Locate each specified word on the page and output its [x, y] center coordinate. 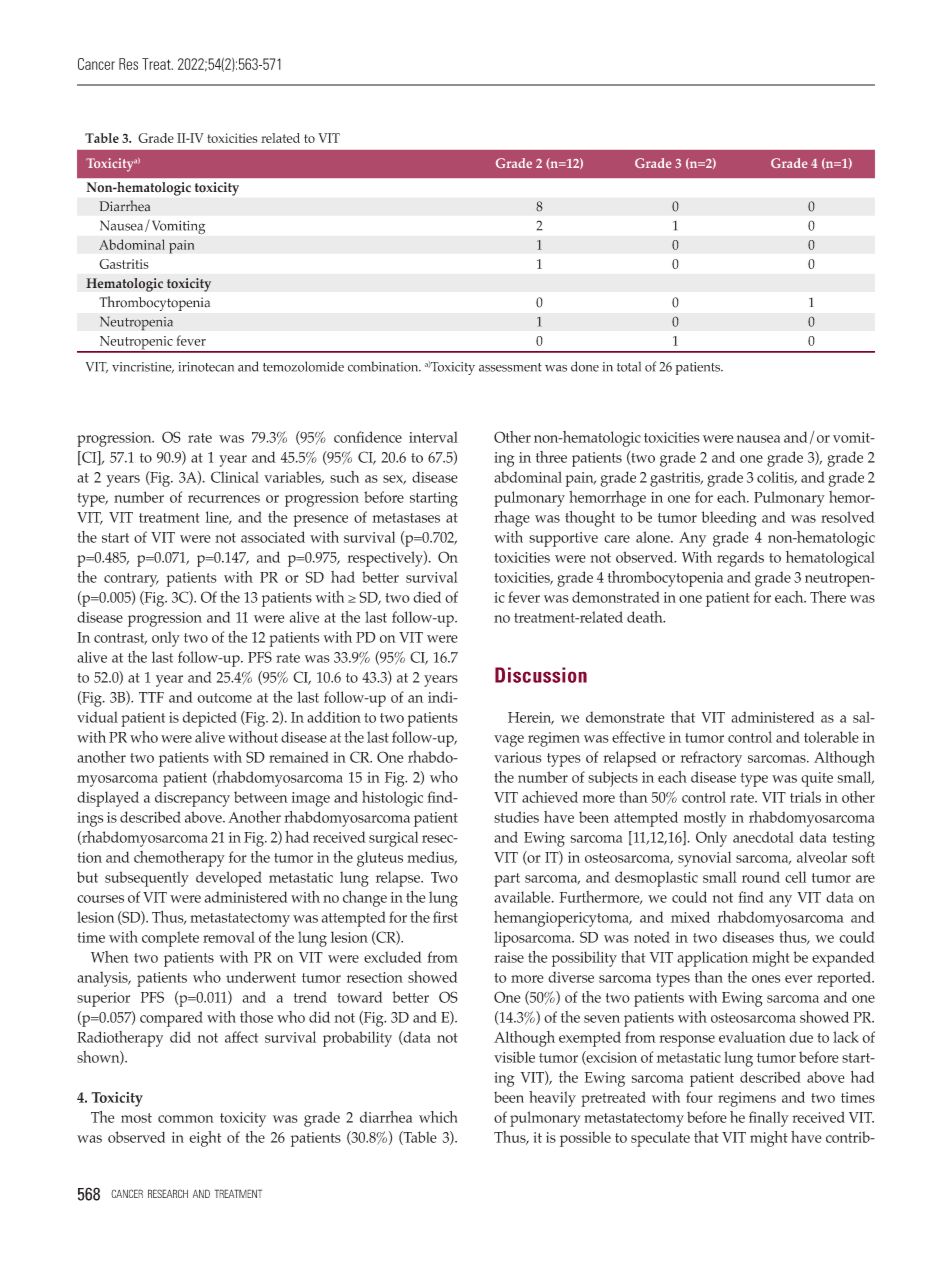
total [629, 366]
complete [170, 939]
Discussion [541, 675]
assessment [510, 367]
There [828, 597]
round [761, 877]
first [445, 917]
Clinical [235, 477]
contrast [120, 639]
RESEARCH [168, 1193]
